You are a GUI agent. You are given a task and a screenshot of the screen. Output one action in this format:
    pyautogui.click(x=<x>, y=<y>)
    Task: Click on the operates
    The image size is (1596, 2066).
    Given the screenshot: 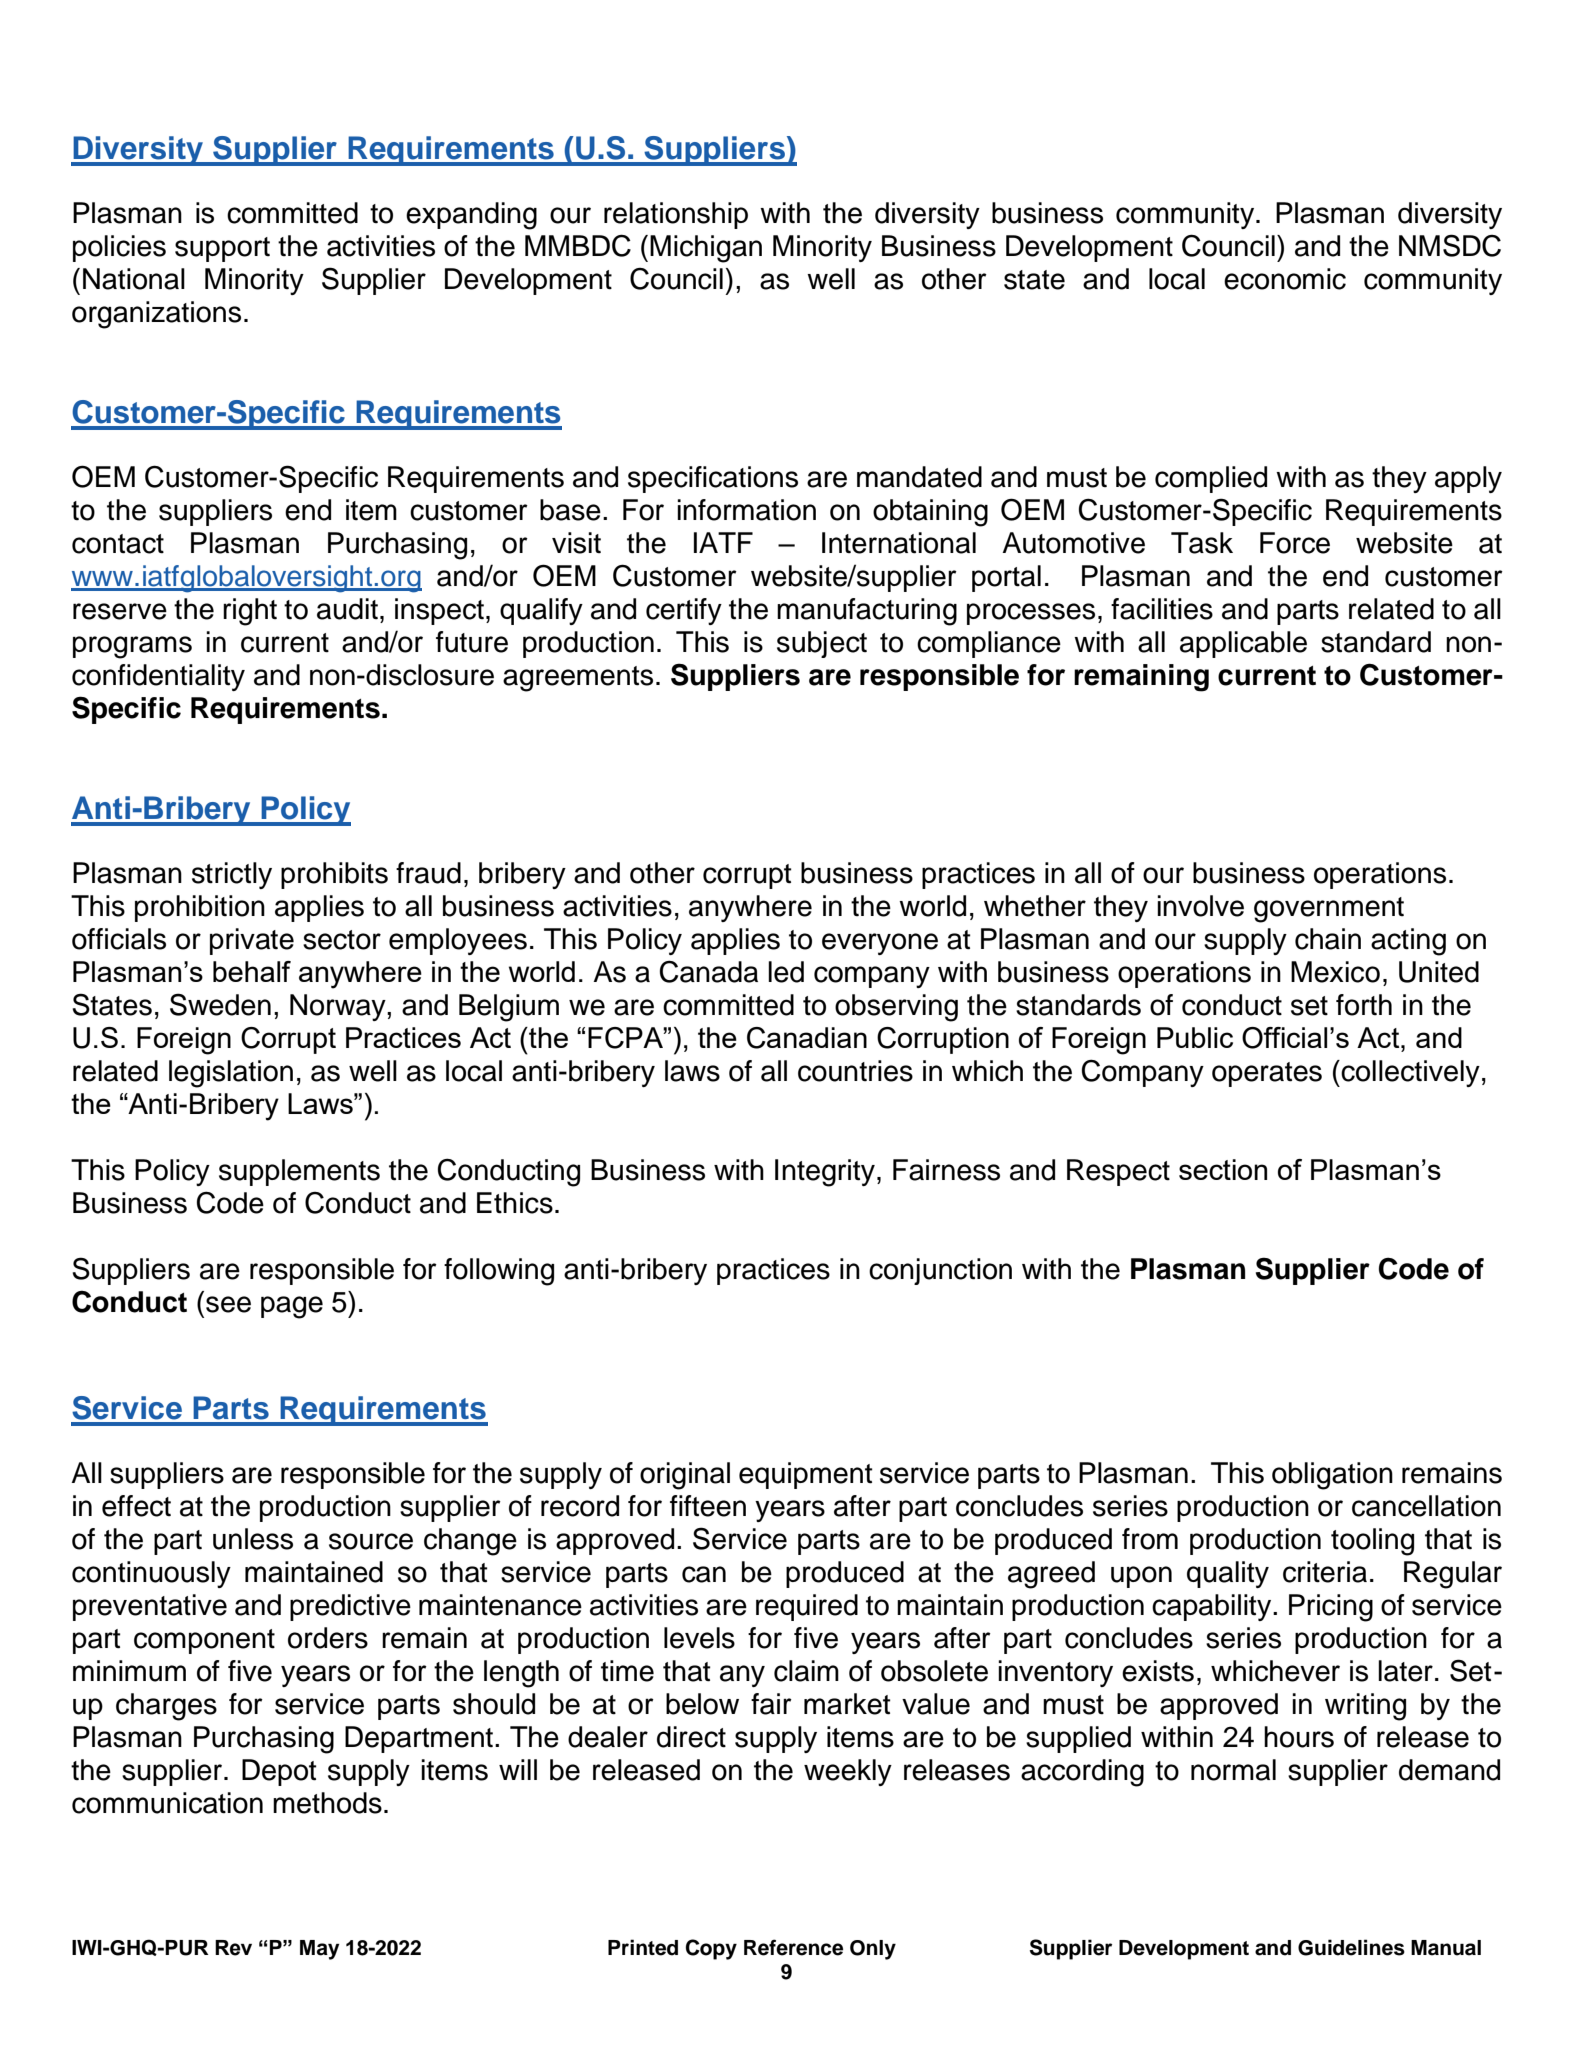 What is the action you would take?
    pyautogui.click(x=1267, y=1074)
